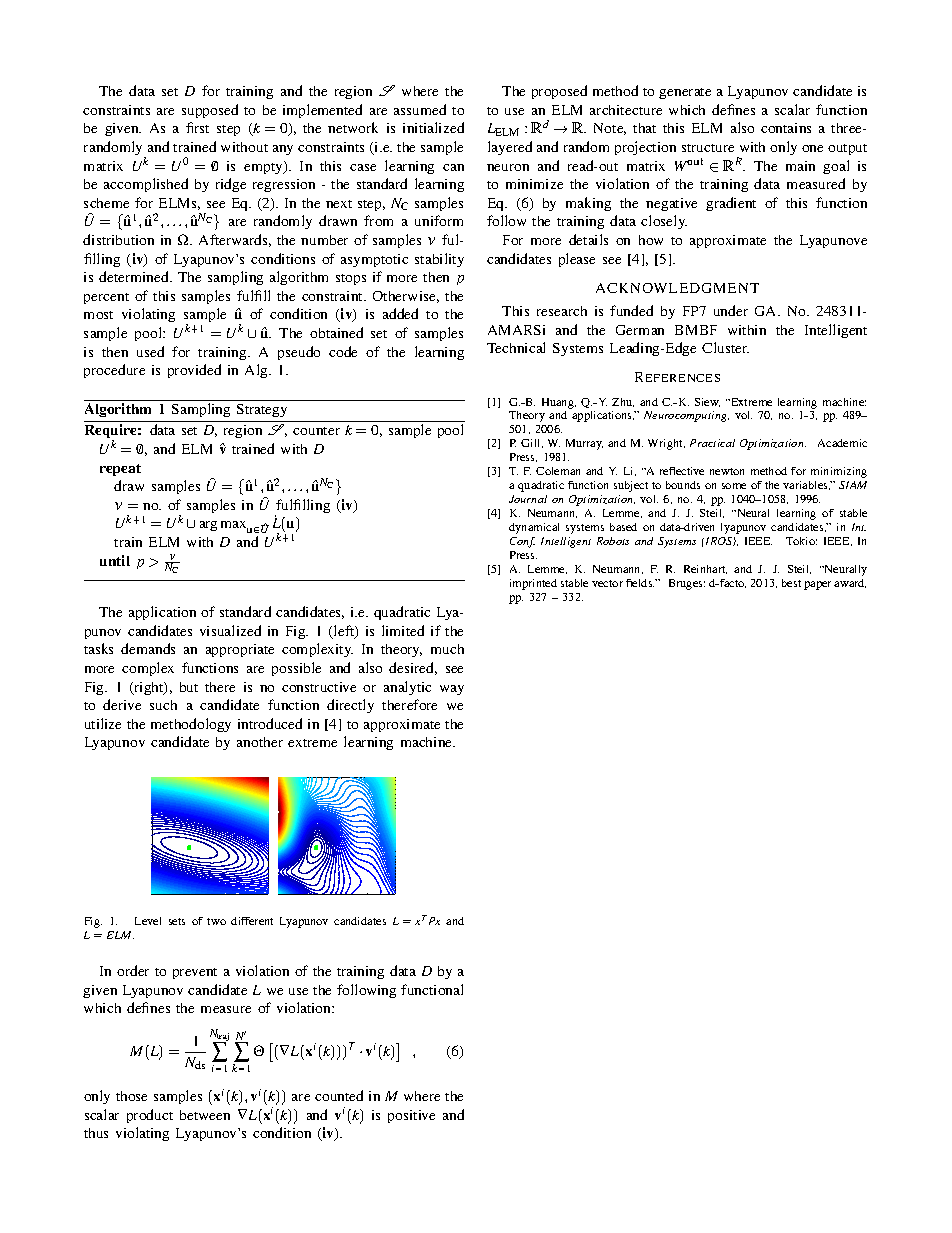 The height and width of the page is (1233, 952). What do you see at coordinates (433, 127) in the page?
I see `initialized` at bounding box center [433, 127].
